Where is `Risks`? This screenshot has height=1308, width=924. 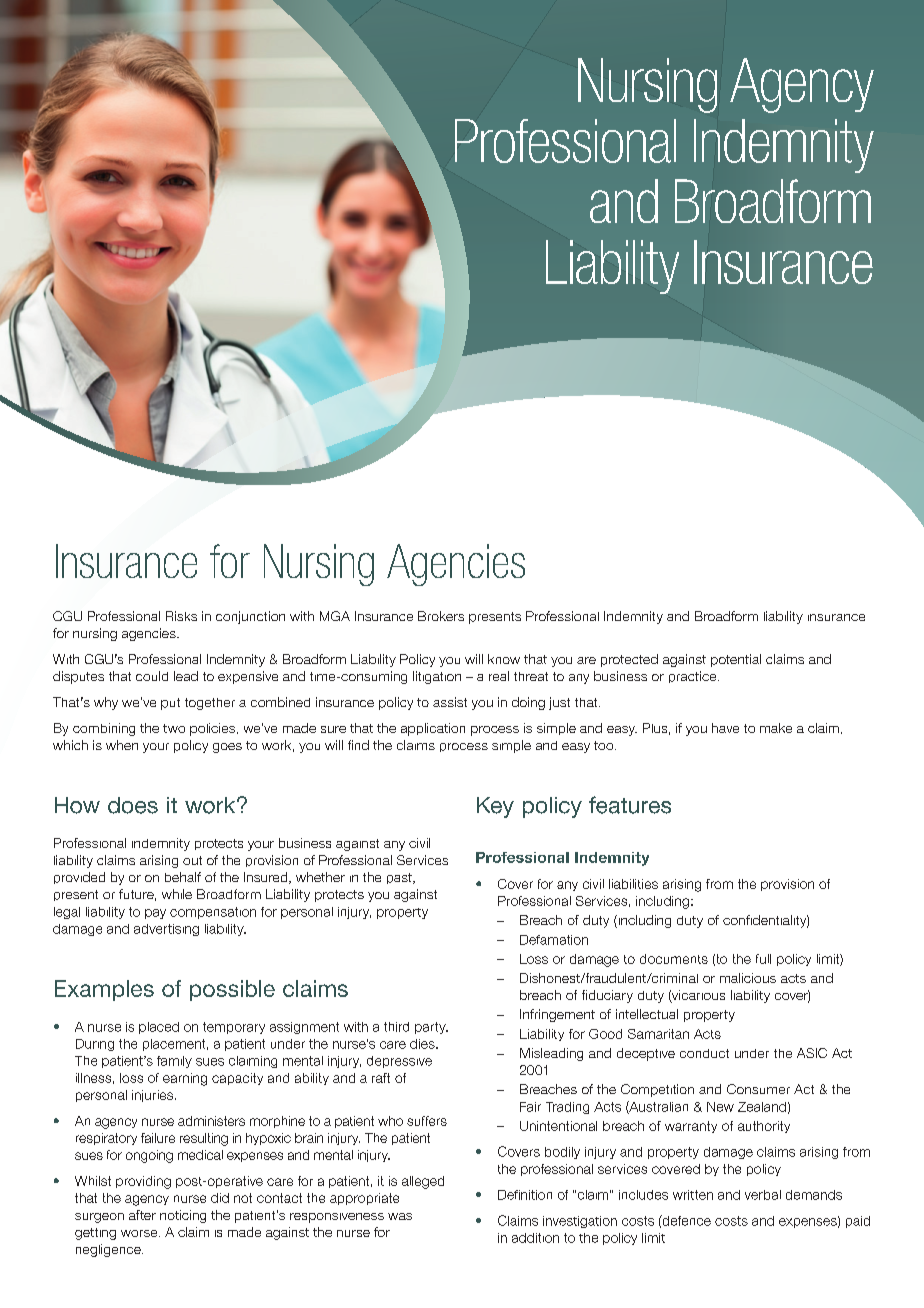
Risks is located at coordinates (181, 616).
